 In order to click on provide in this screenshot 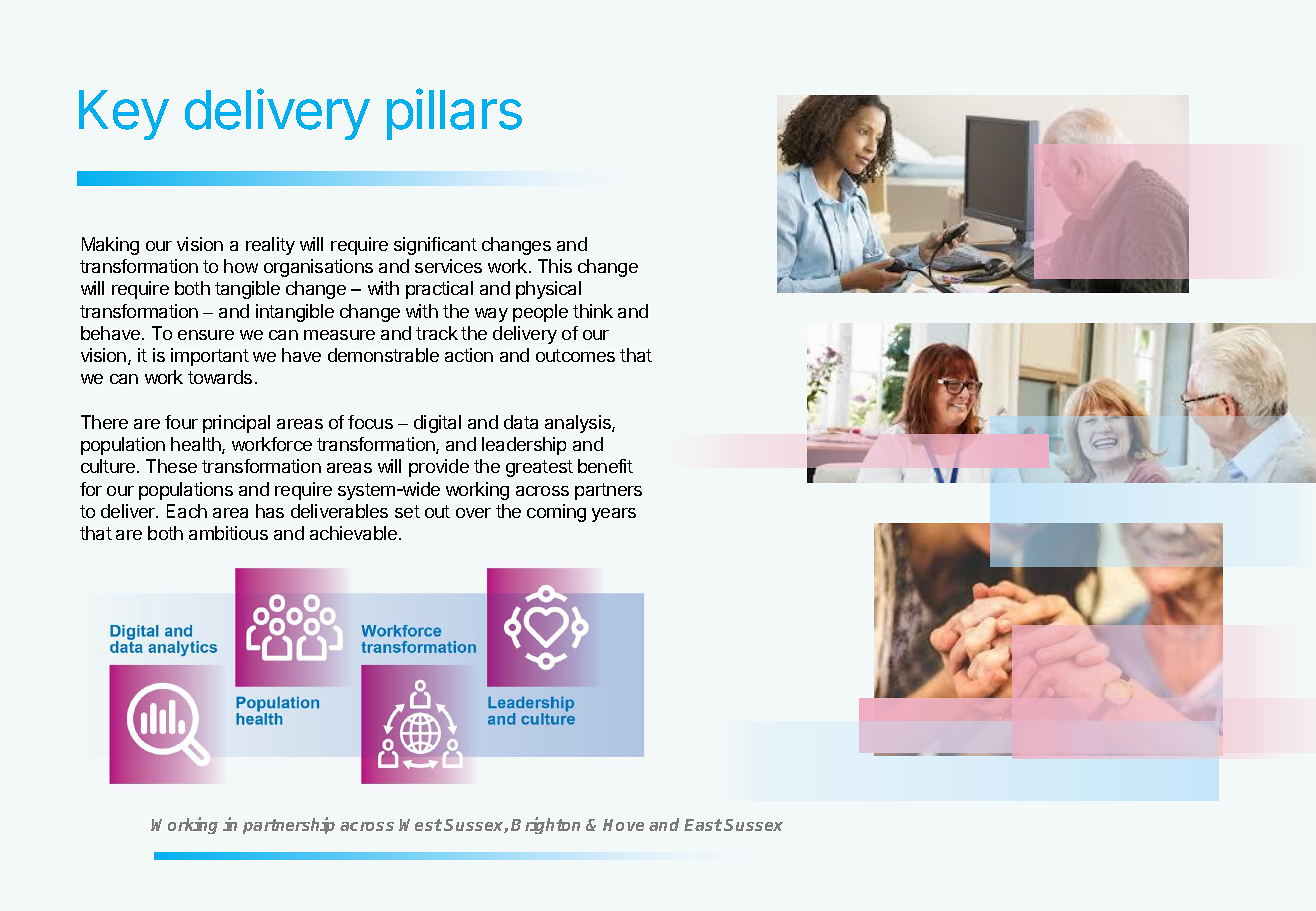, I will do `click(439, 468)`.
